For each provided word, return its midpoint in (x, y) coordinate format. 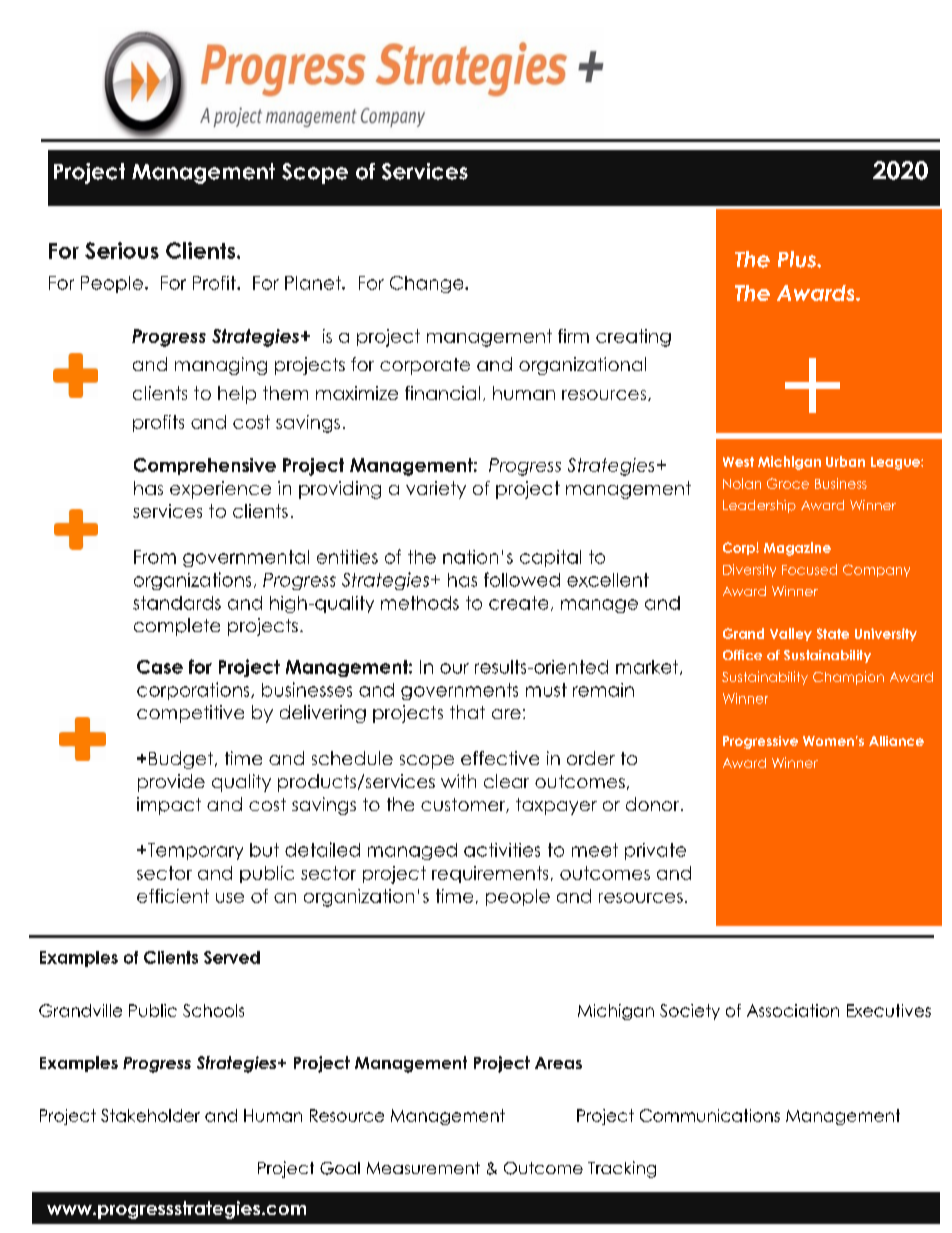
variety (436, 490)
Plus (798, 259)
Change (428, 284)
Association (793, 1010)
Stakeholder (150, 1115)
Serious (122, 250)
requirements (490, 874)
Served (232, 957)
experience (220, 490)
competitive (190, 714)
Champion (848, 678)
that (467, 712)
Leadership (759, 506)
